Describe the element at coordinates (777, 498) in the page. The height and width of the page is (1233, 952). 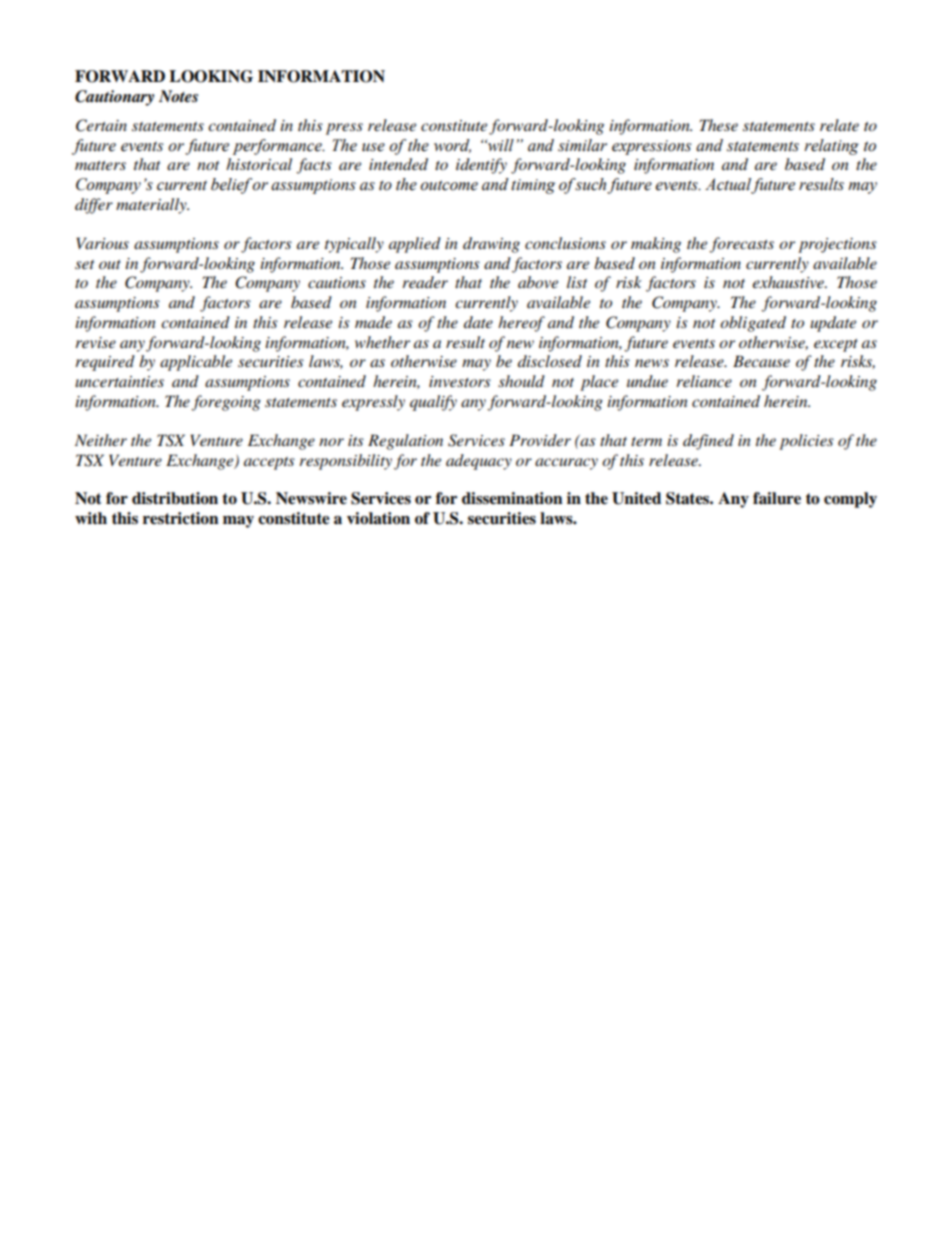
I see `failure` at that location.
